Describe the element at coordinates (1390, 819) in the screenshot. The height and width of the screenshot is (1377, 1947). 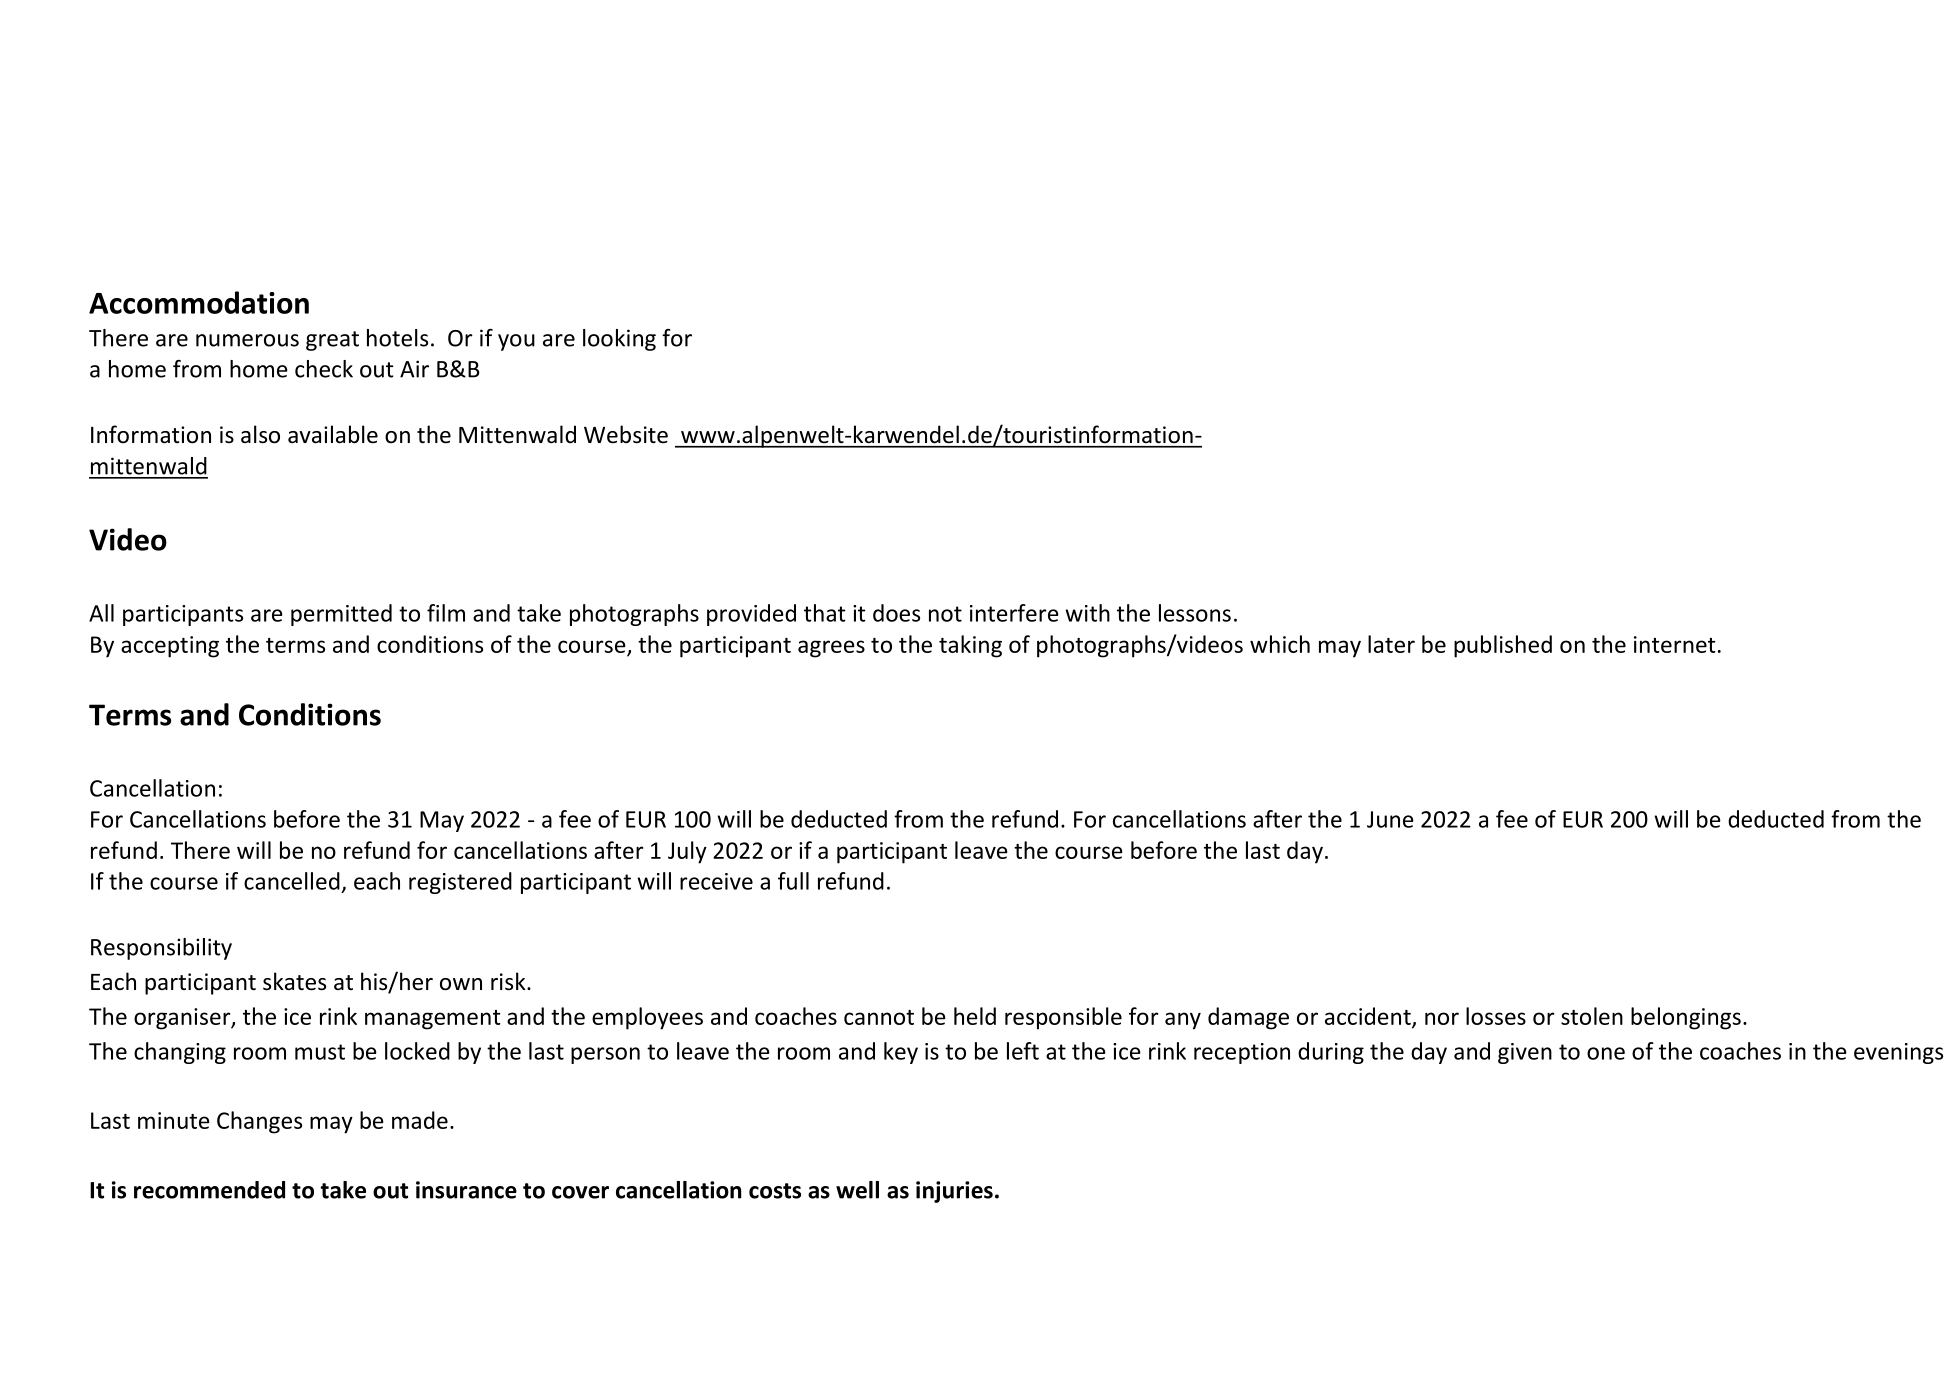
I see `June` at that location.
